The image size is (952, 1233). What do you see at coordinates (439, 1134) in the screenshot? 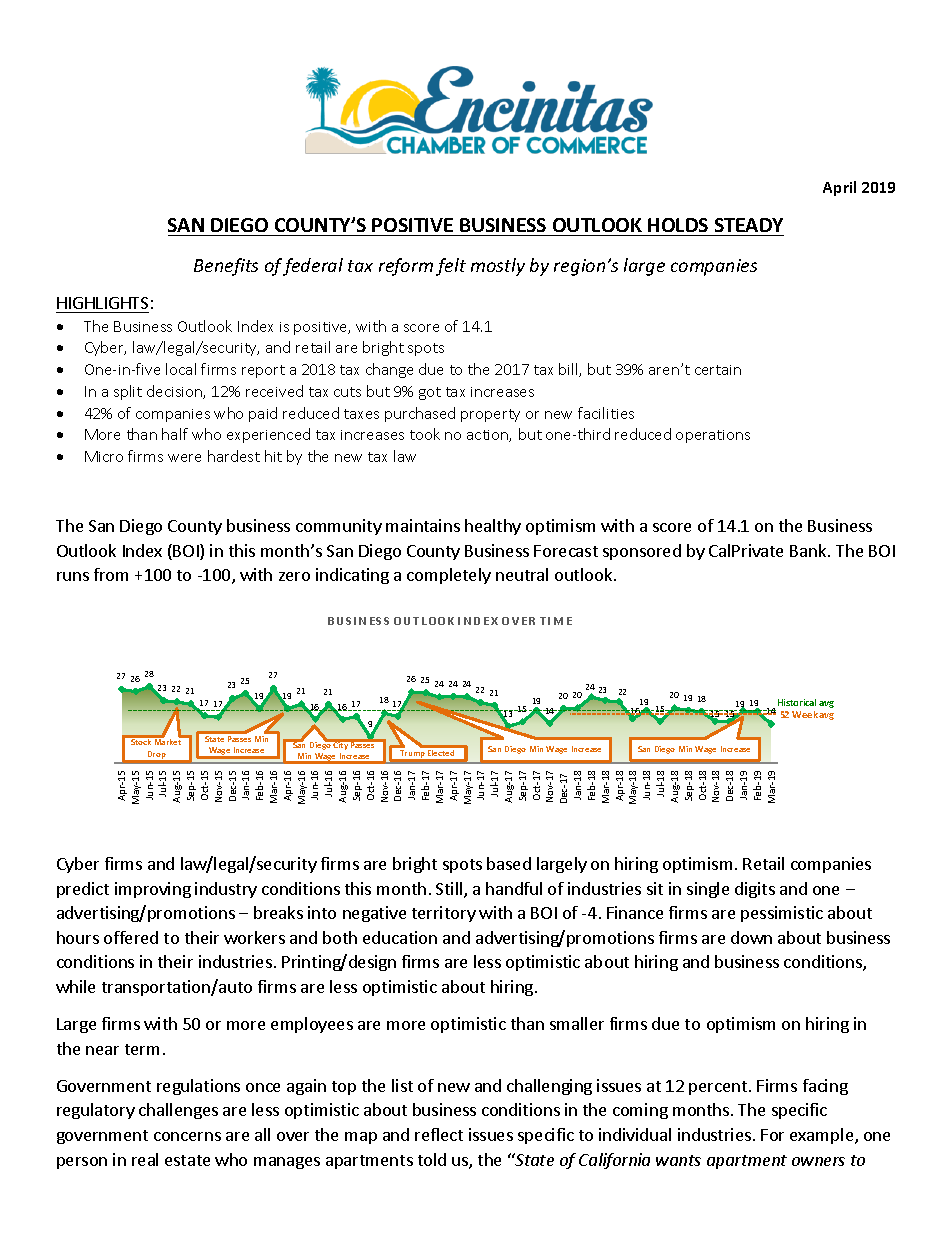
I see `reflect` at bounding box center [439, 1134].
